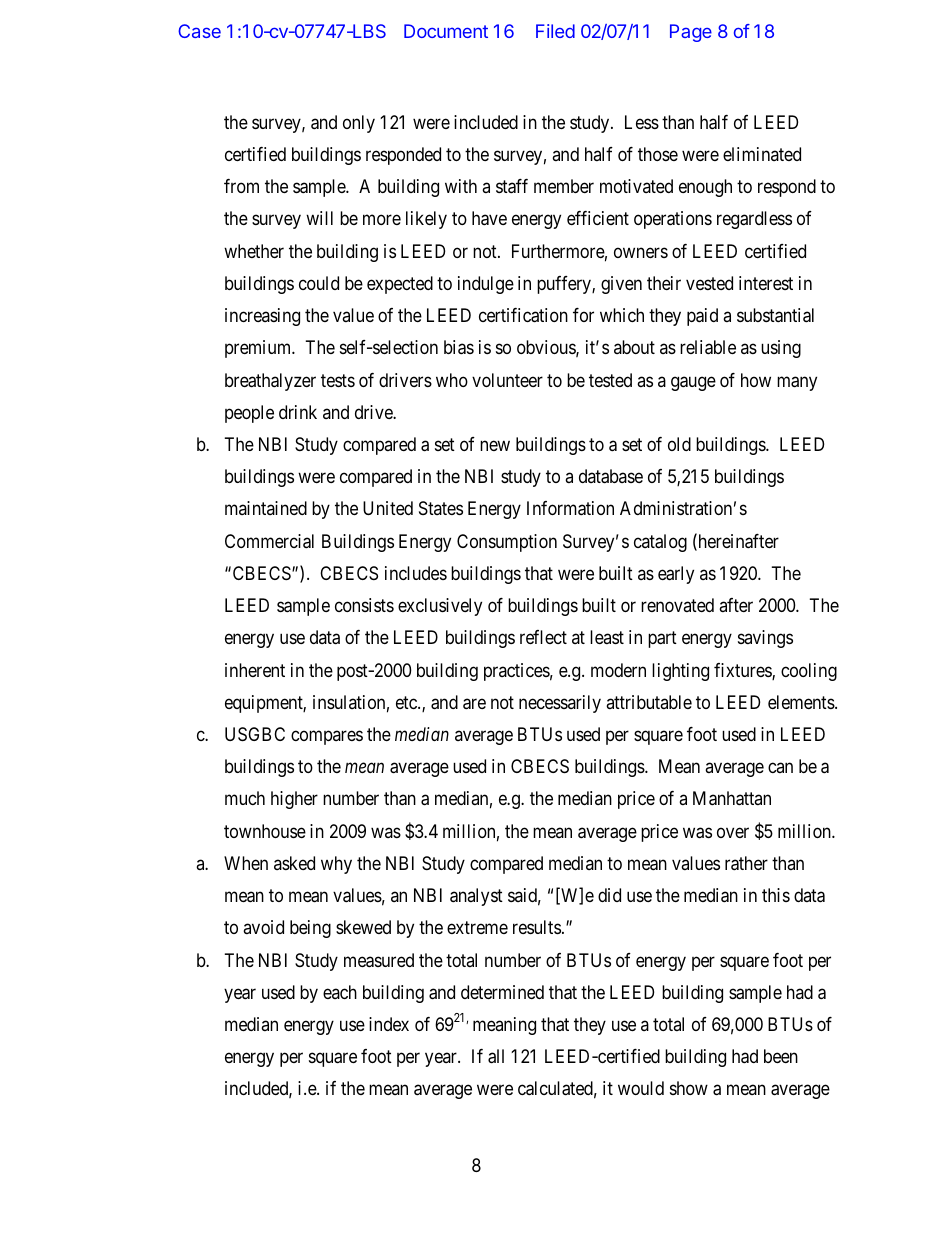 This screenshot has height=1233, width=952. I want to click on old, so click(679, 444).
